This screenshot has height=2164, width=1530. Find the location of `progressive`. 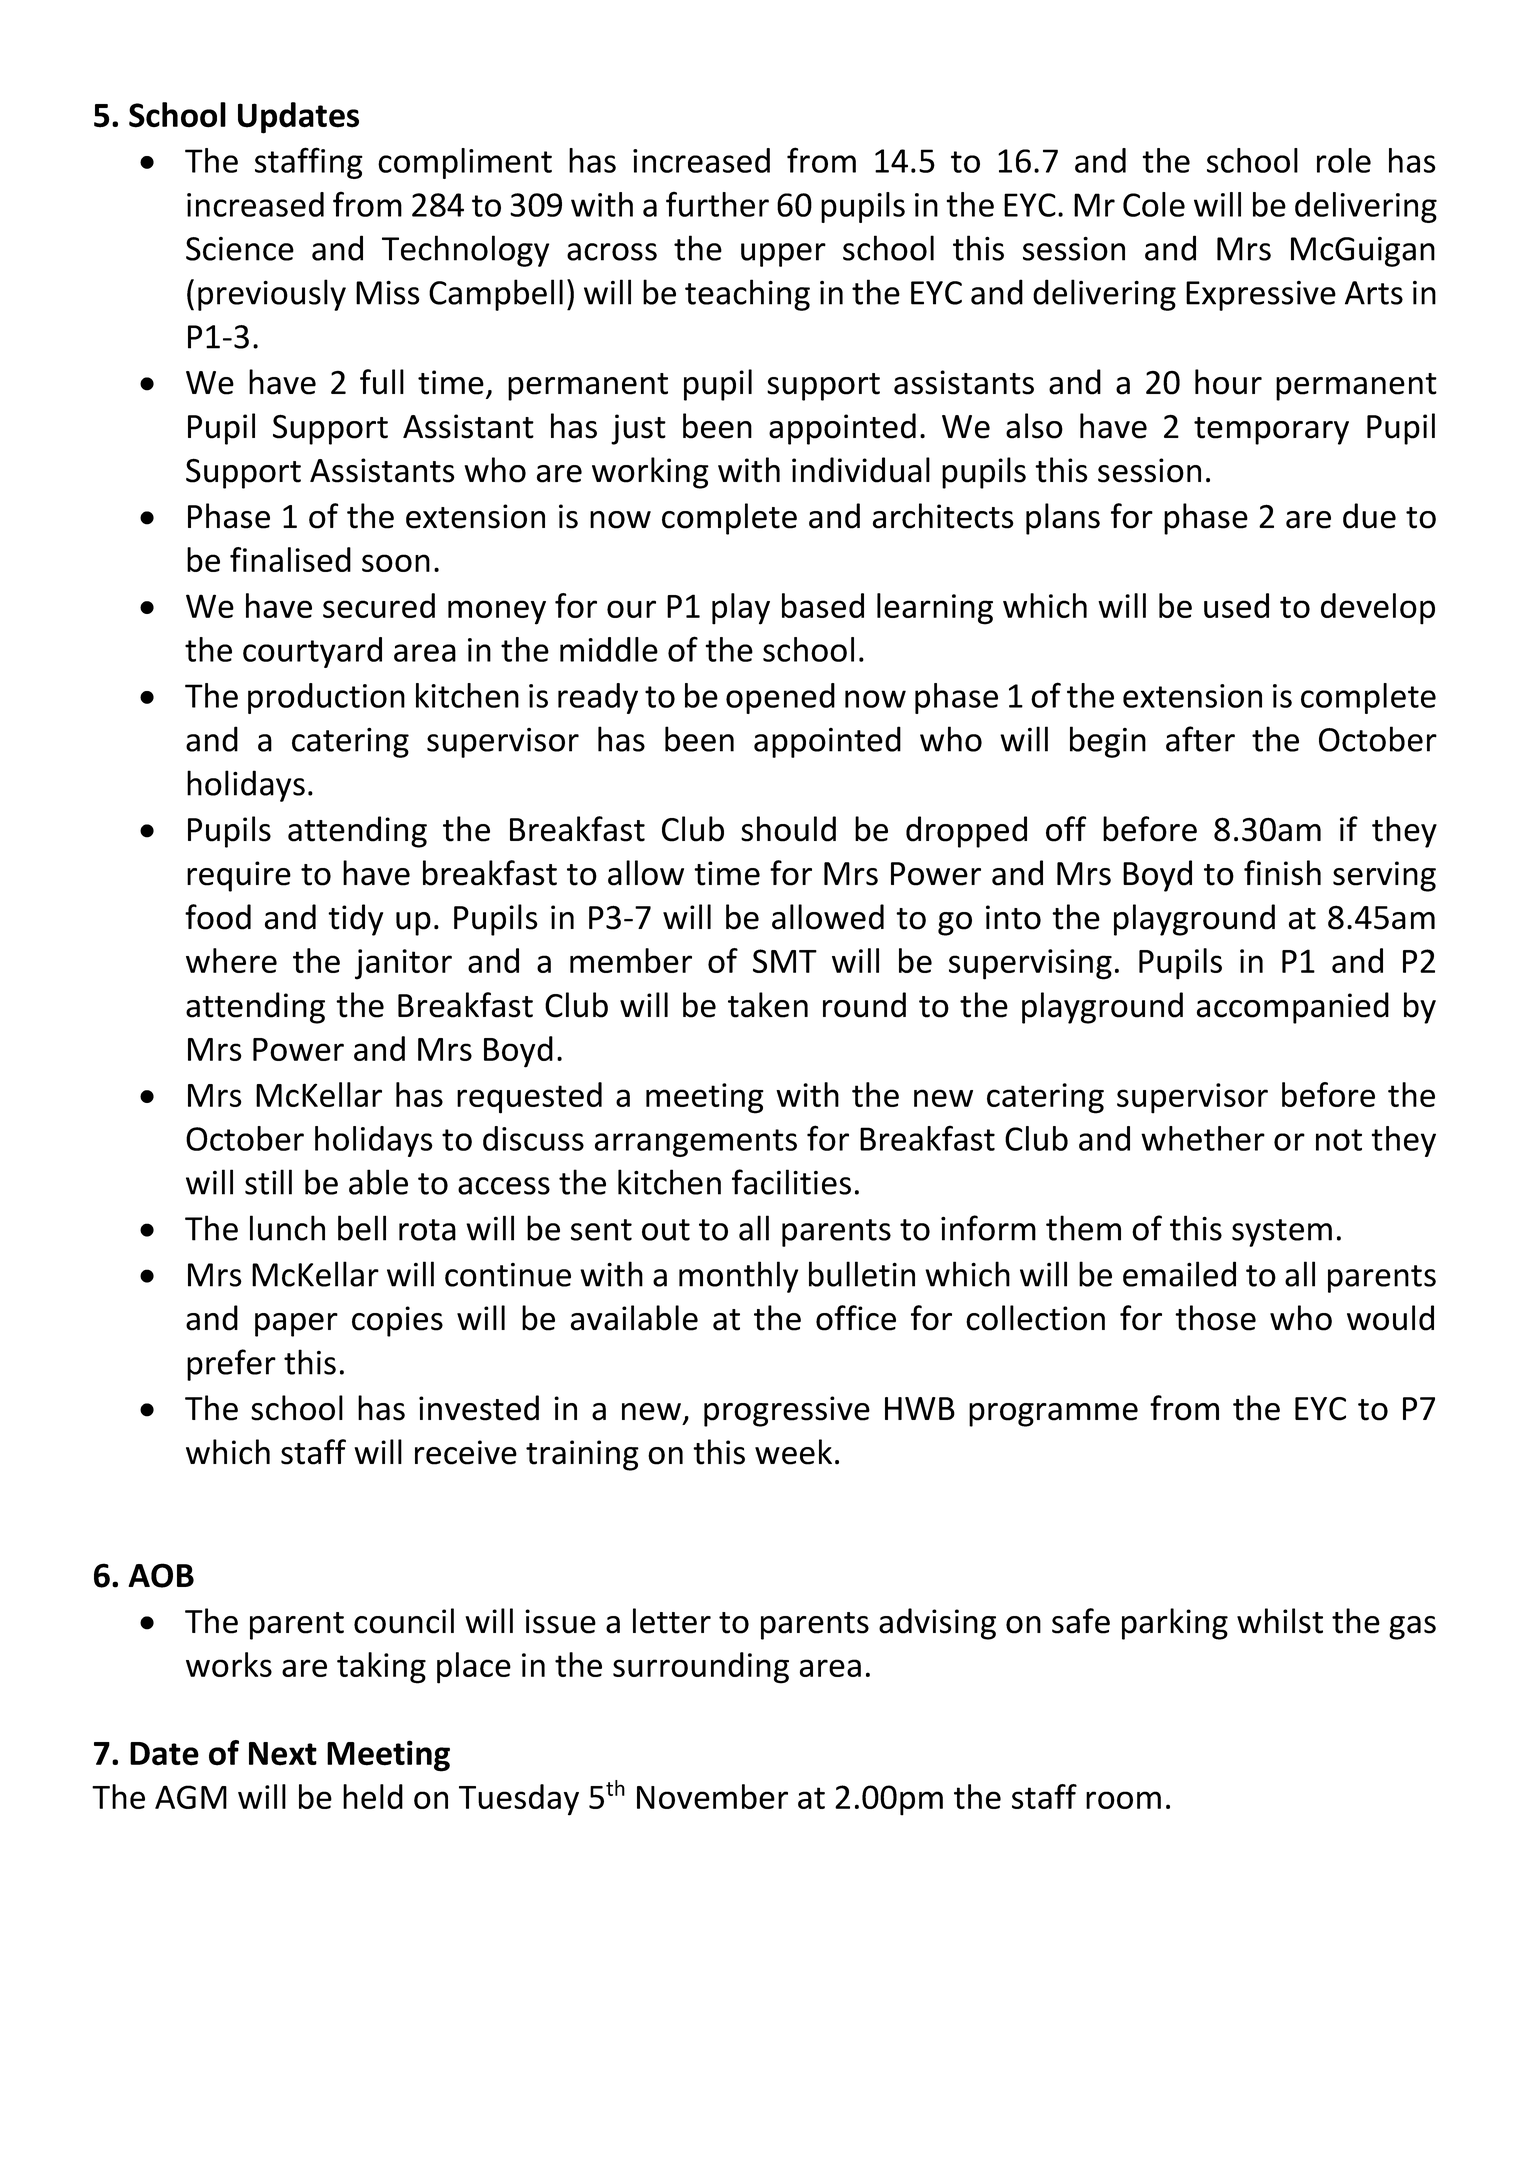

progressive is located at coordinates (787, 1411).
